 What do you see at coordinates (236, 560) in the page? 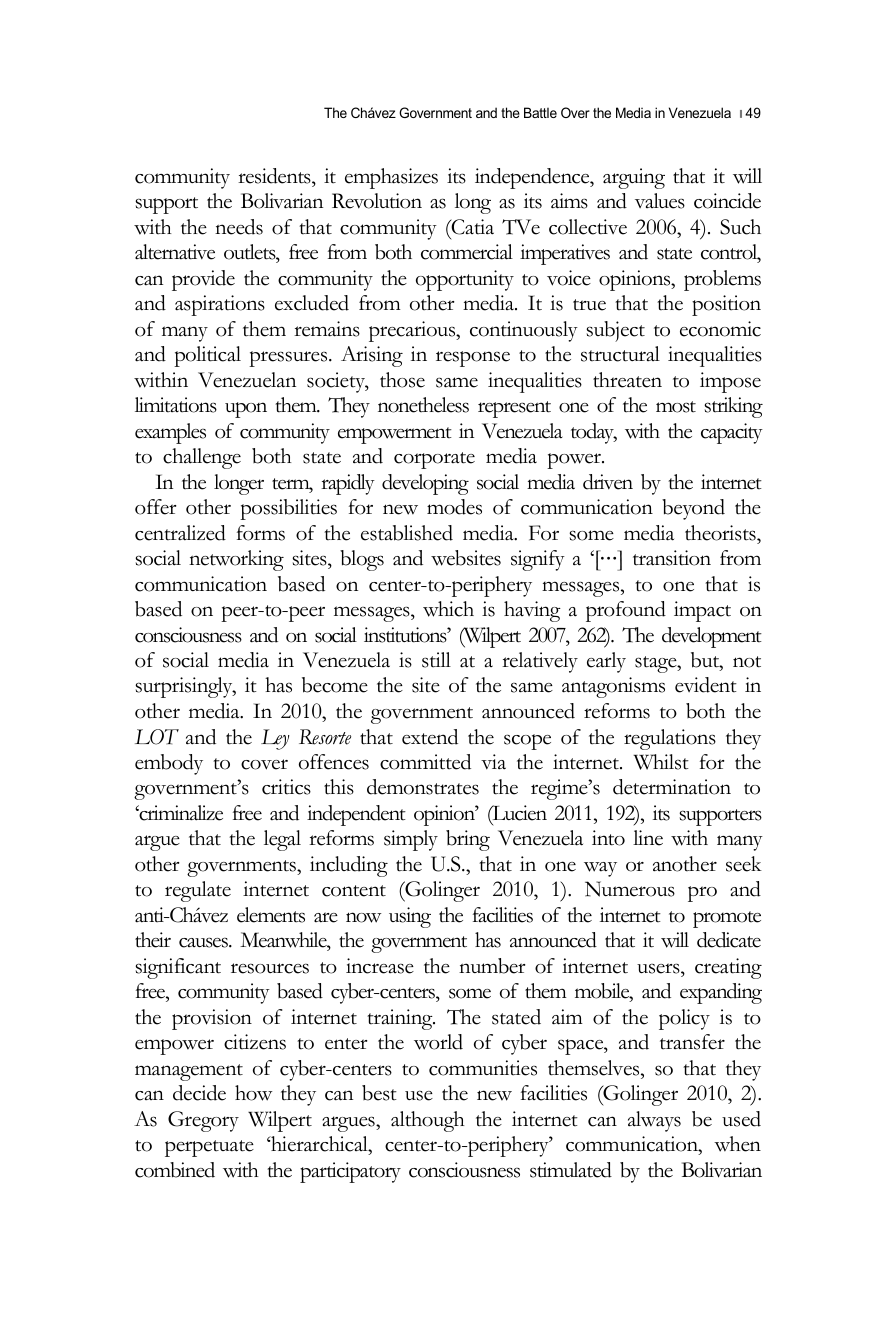
I see `networking` at bounding box center [236, 560].
